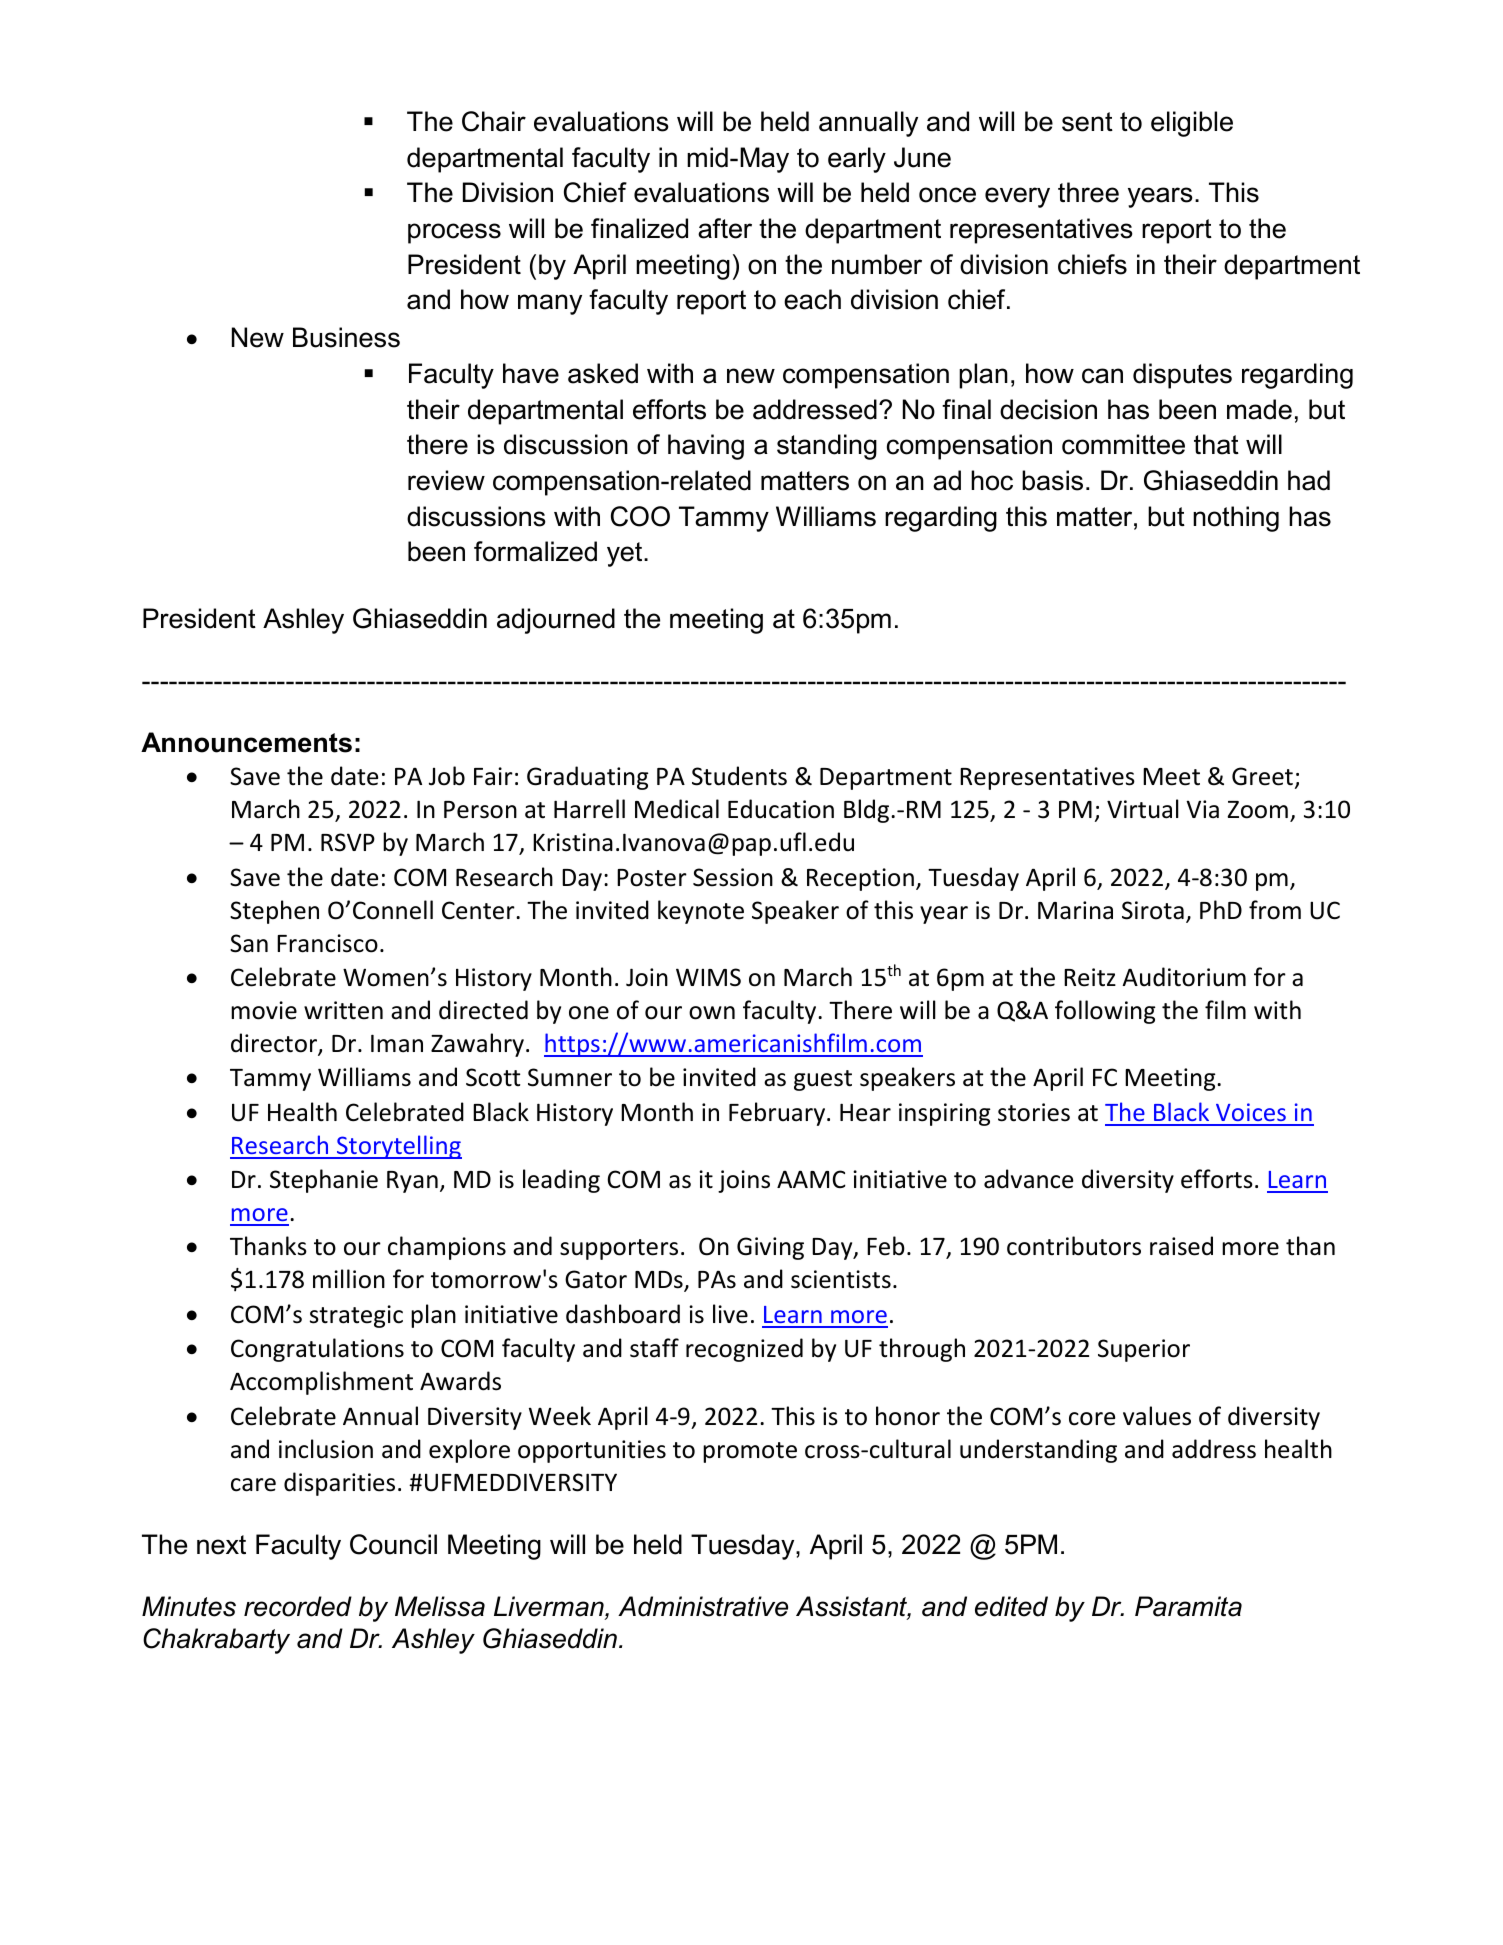 The image size is (1503, 1945). Describe the element at coordinates (725, 228) in the screenshot. I see `after` at that location.
